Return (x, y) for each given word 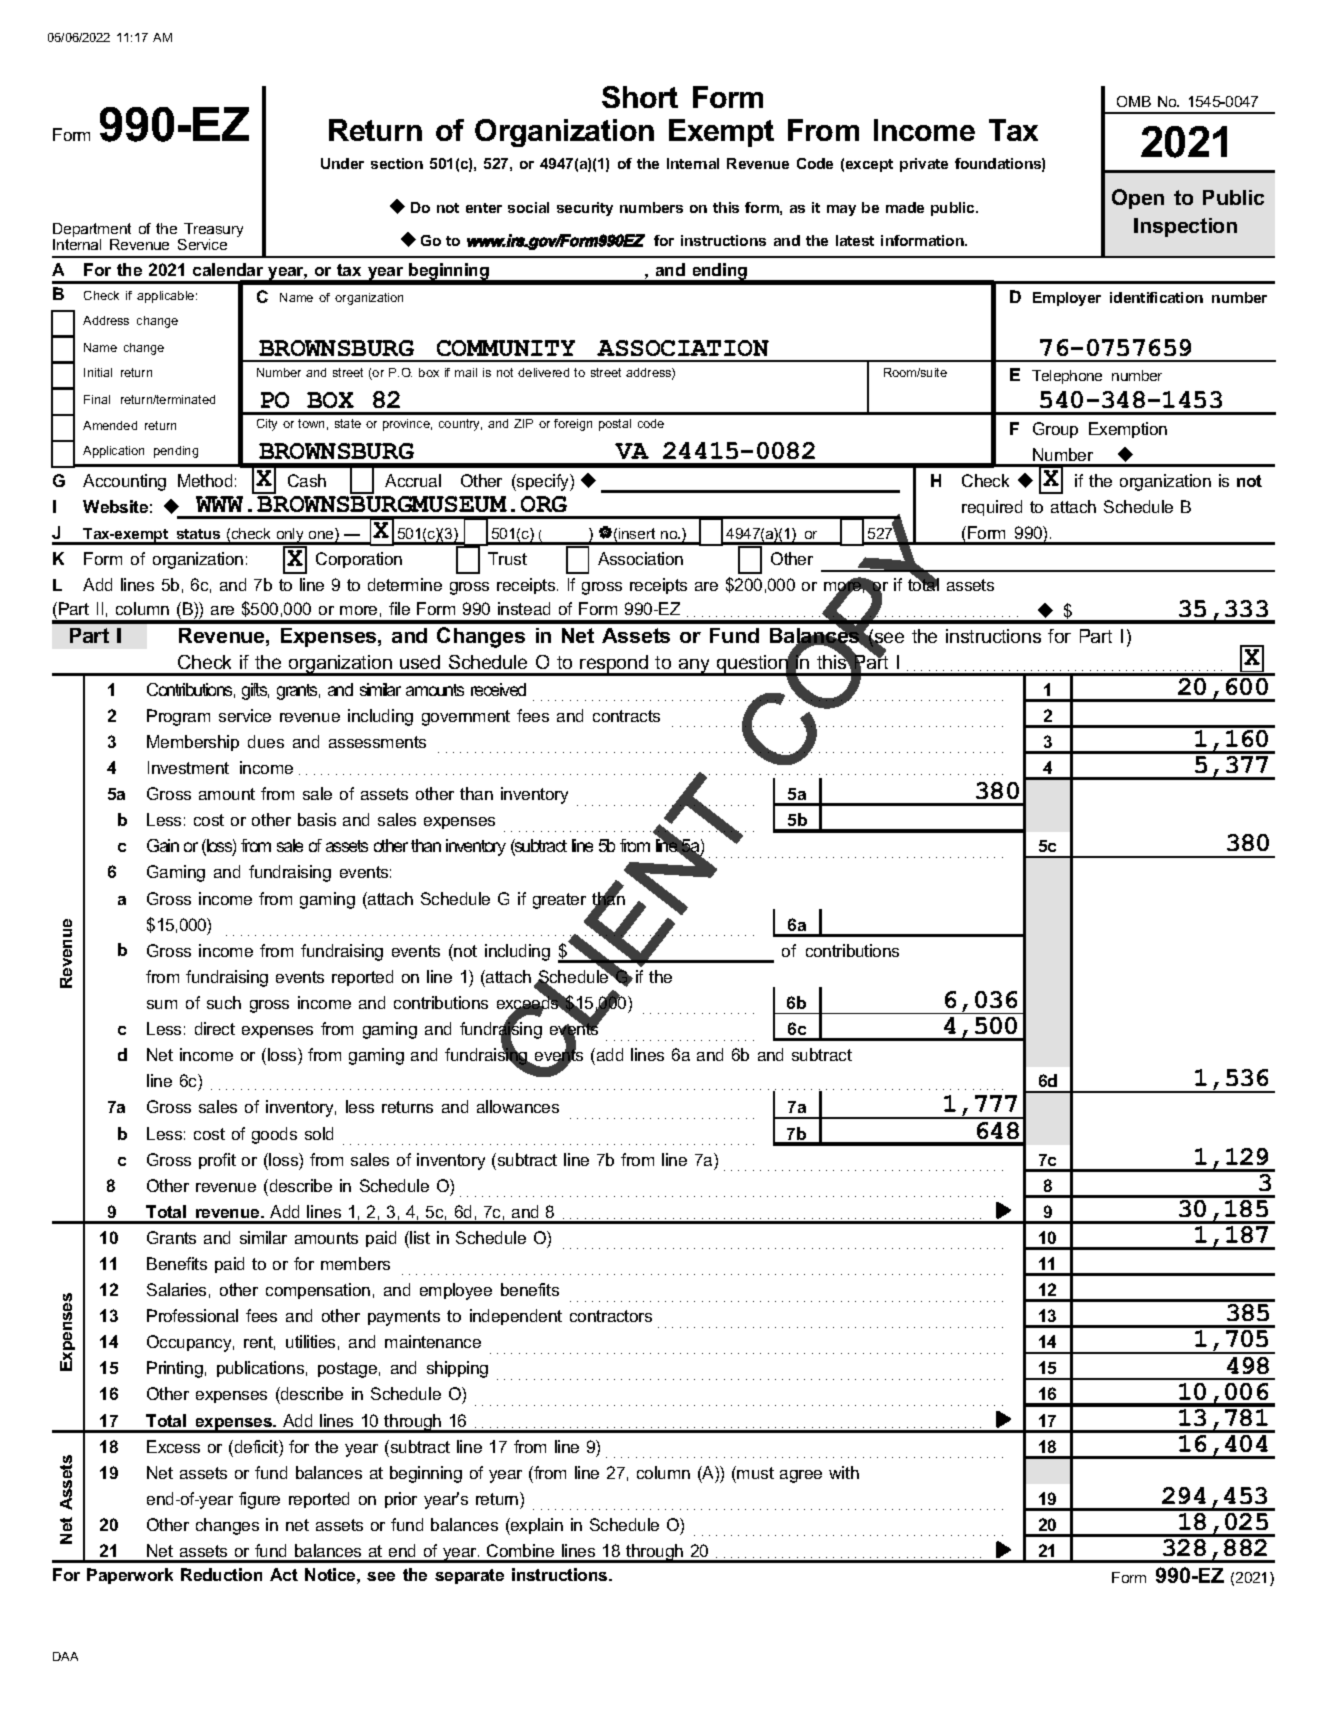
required (992, 508)
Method (205, 480)
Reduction (221, 1574)
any (694, 667)
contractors (611, 1316)
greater (559, 901)
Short (640, 97)
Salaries (176, 1289)
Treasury (212, 231)
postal (615, 425)
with (844, 1472)
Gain (163, 845)
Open (1138, 199)
